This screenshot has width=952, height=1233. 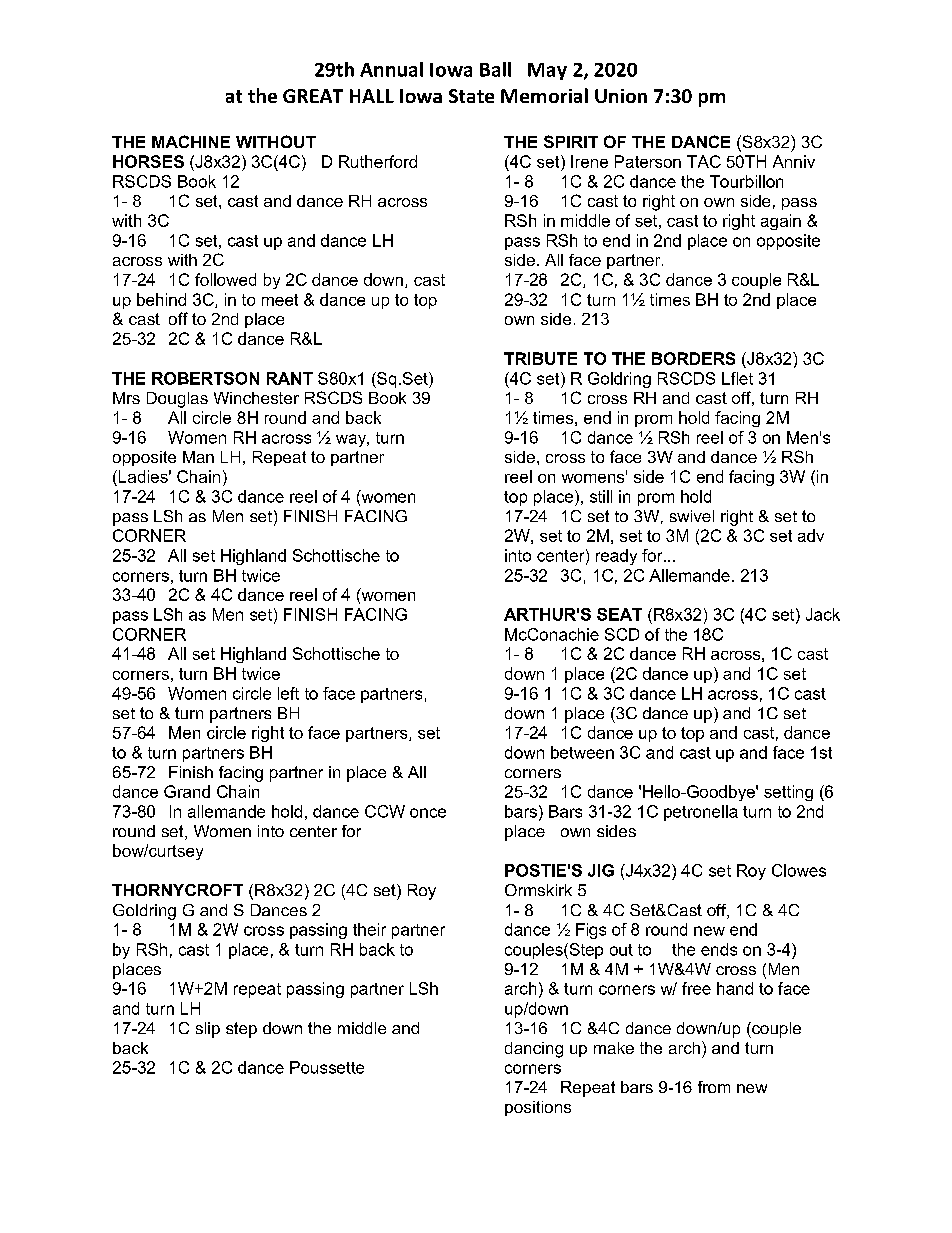 What do you see at coordinates (208, 1030) in the screenshot?
I see `slip` at bounding box center [208, 1030].
